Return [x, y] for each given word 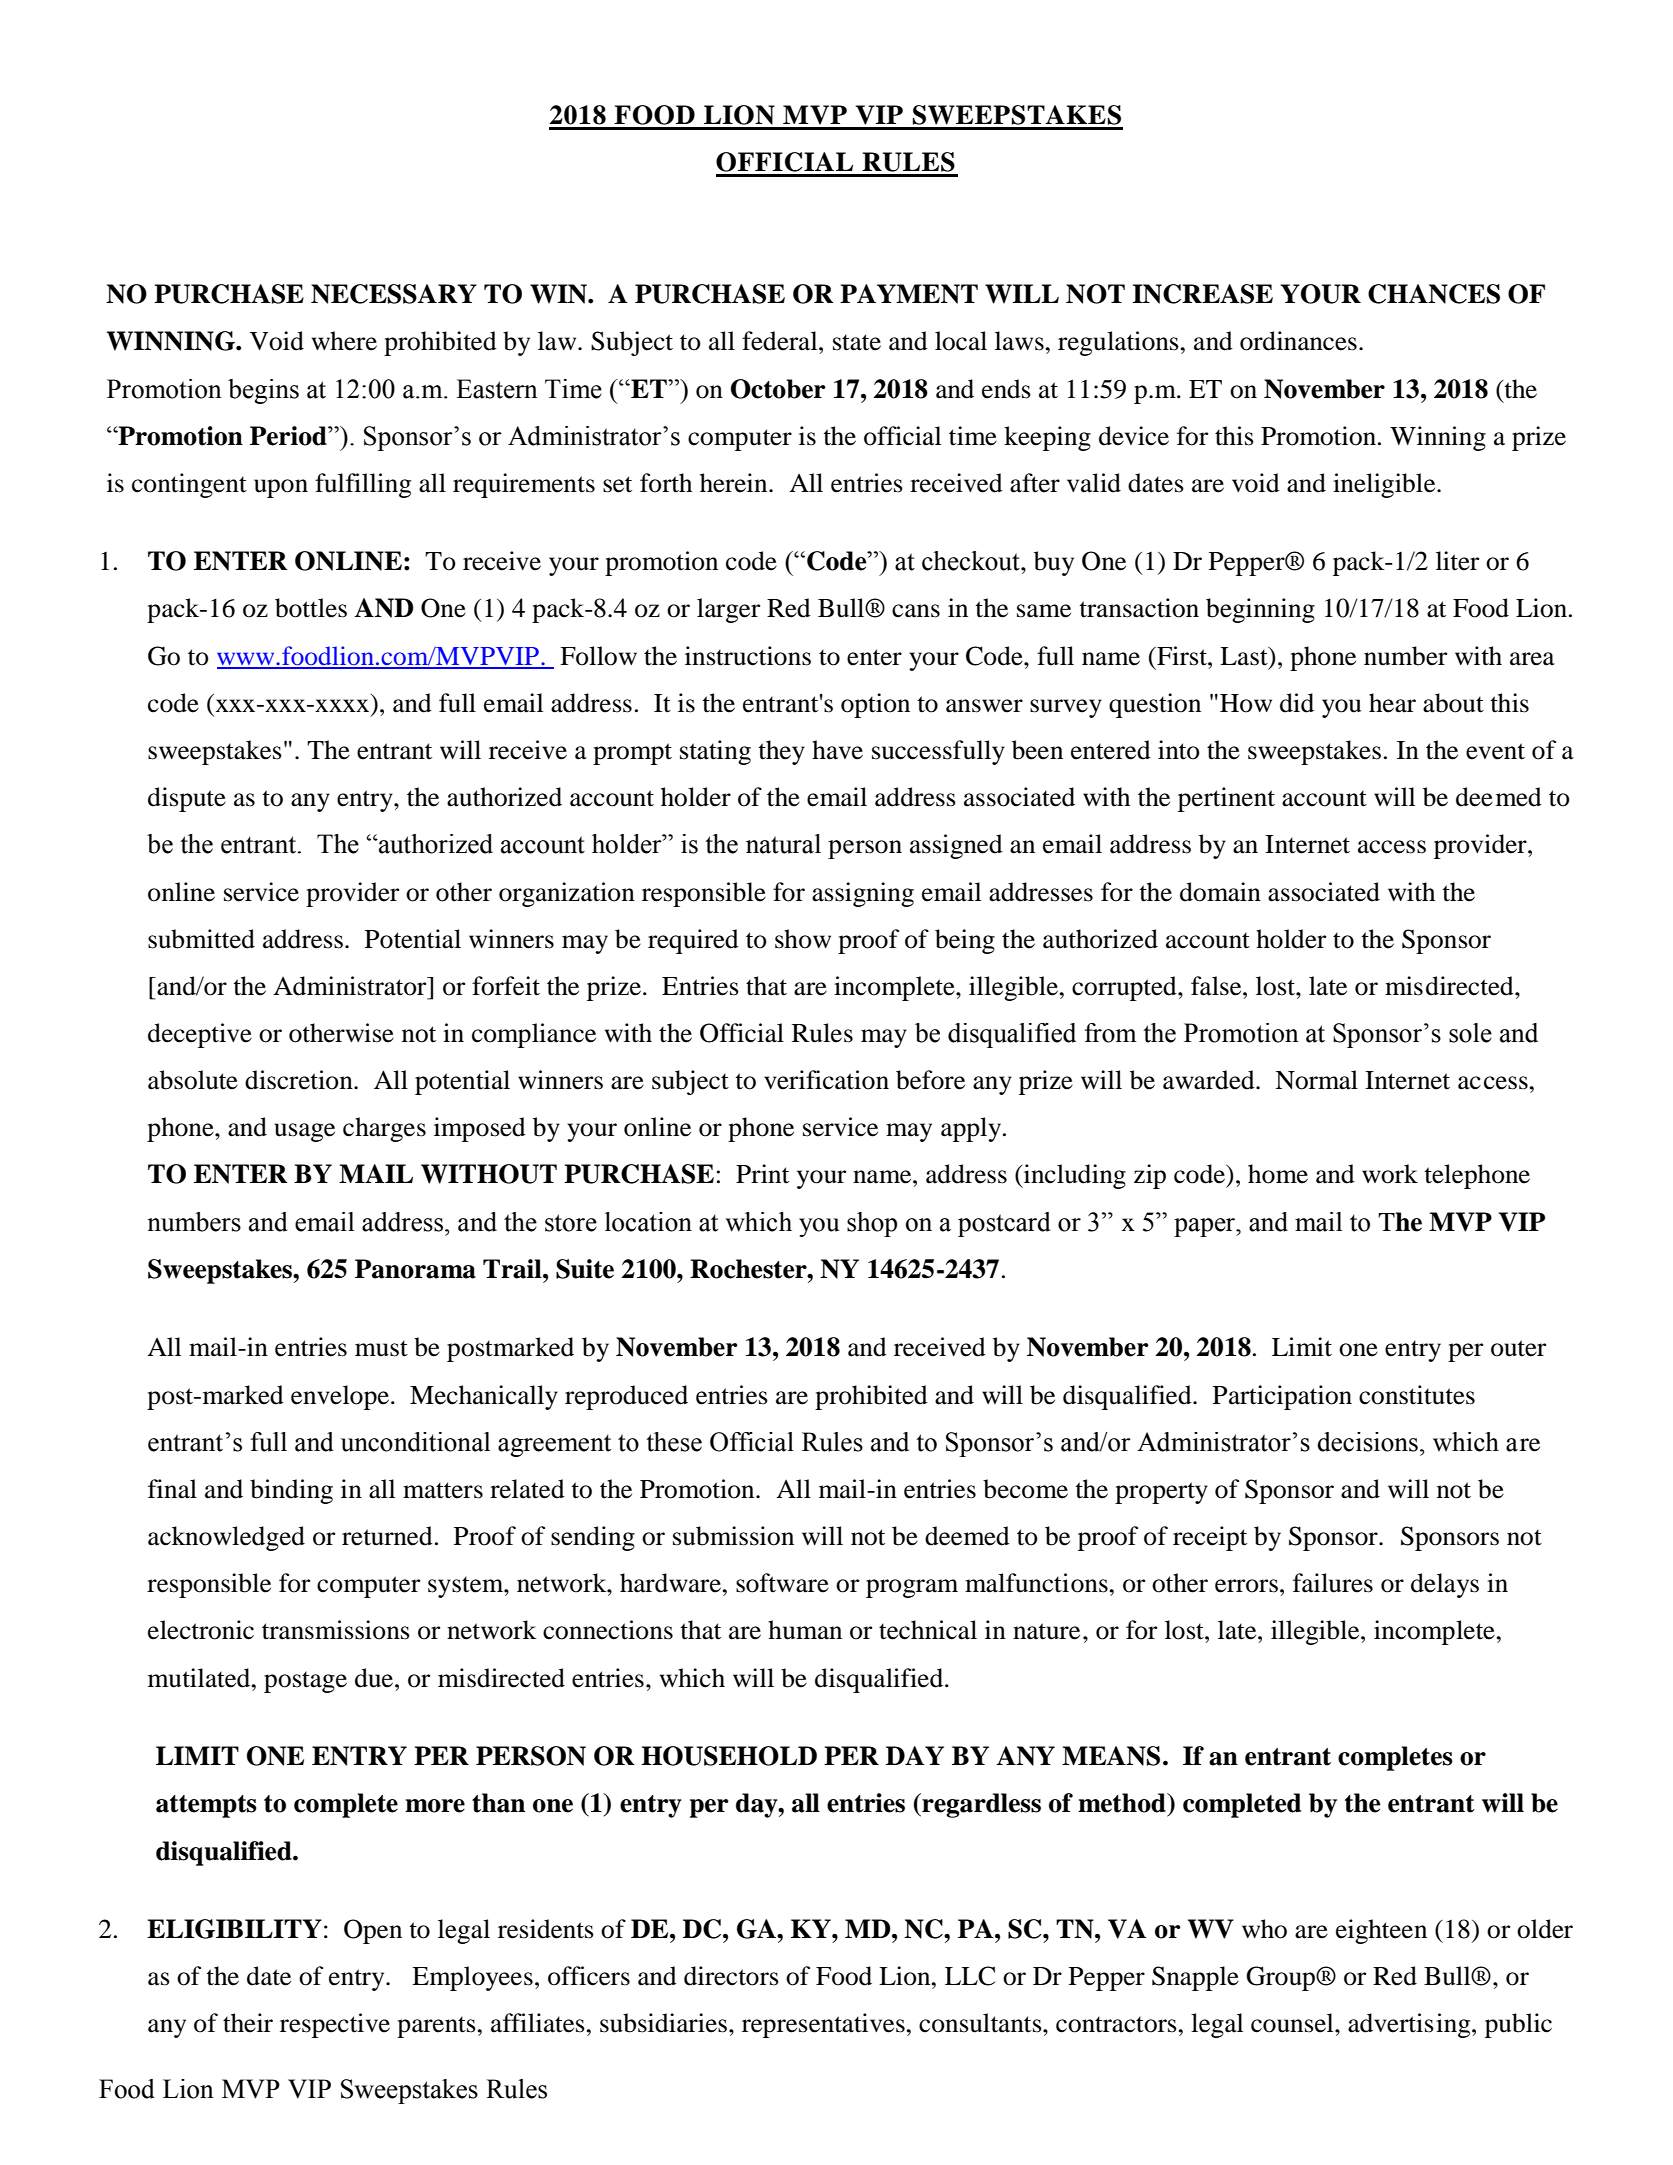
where [344, 341]
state [857, 342]
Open [373, 1931]
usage [304, 1132]
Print [762, 1174]
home [1278, 1174]
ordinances [1298, 341]
